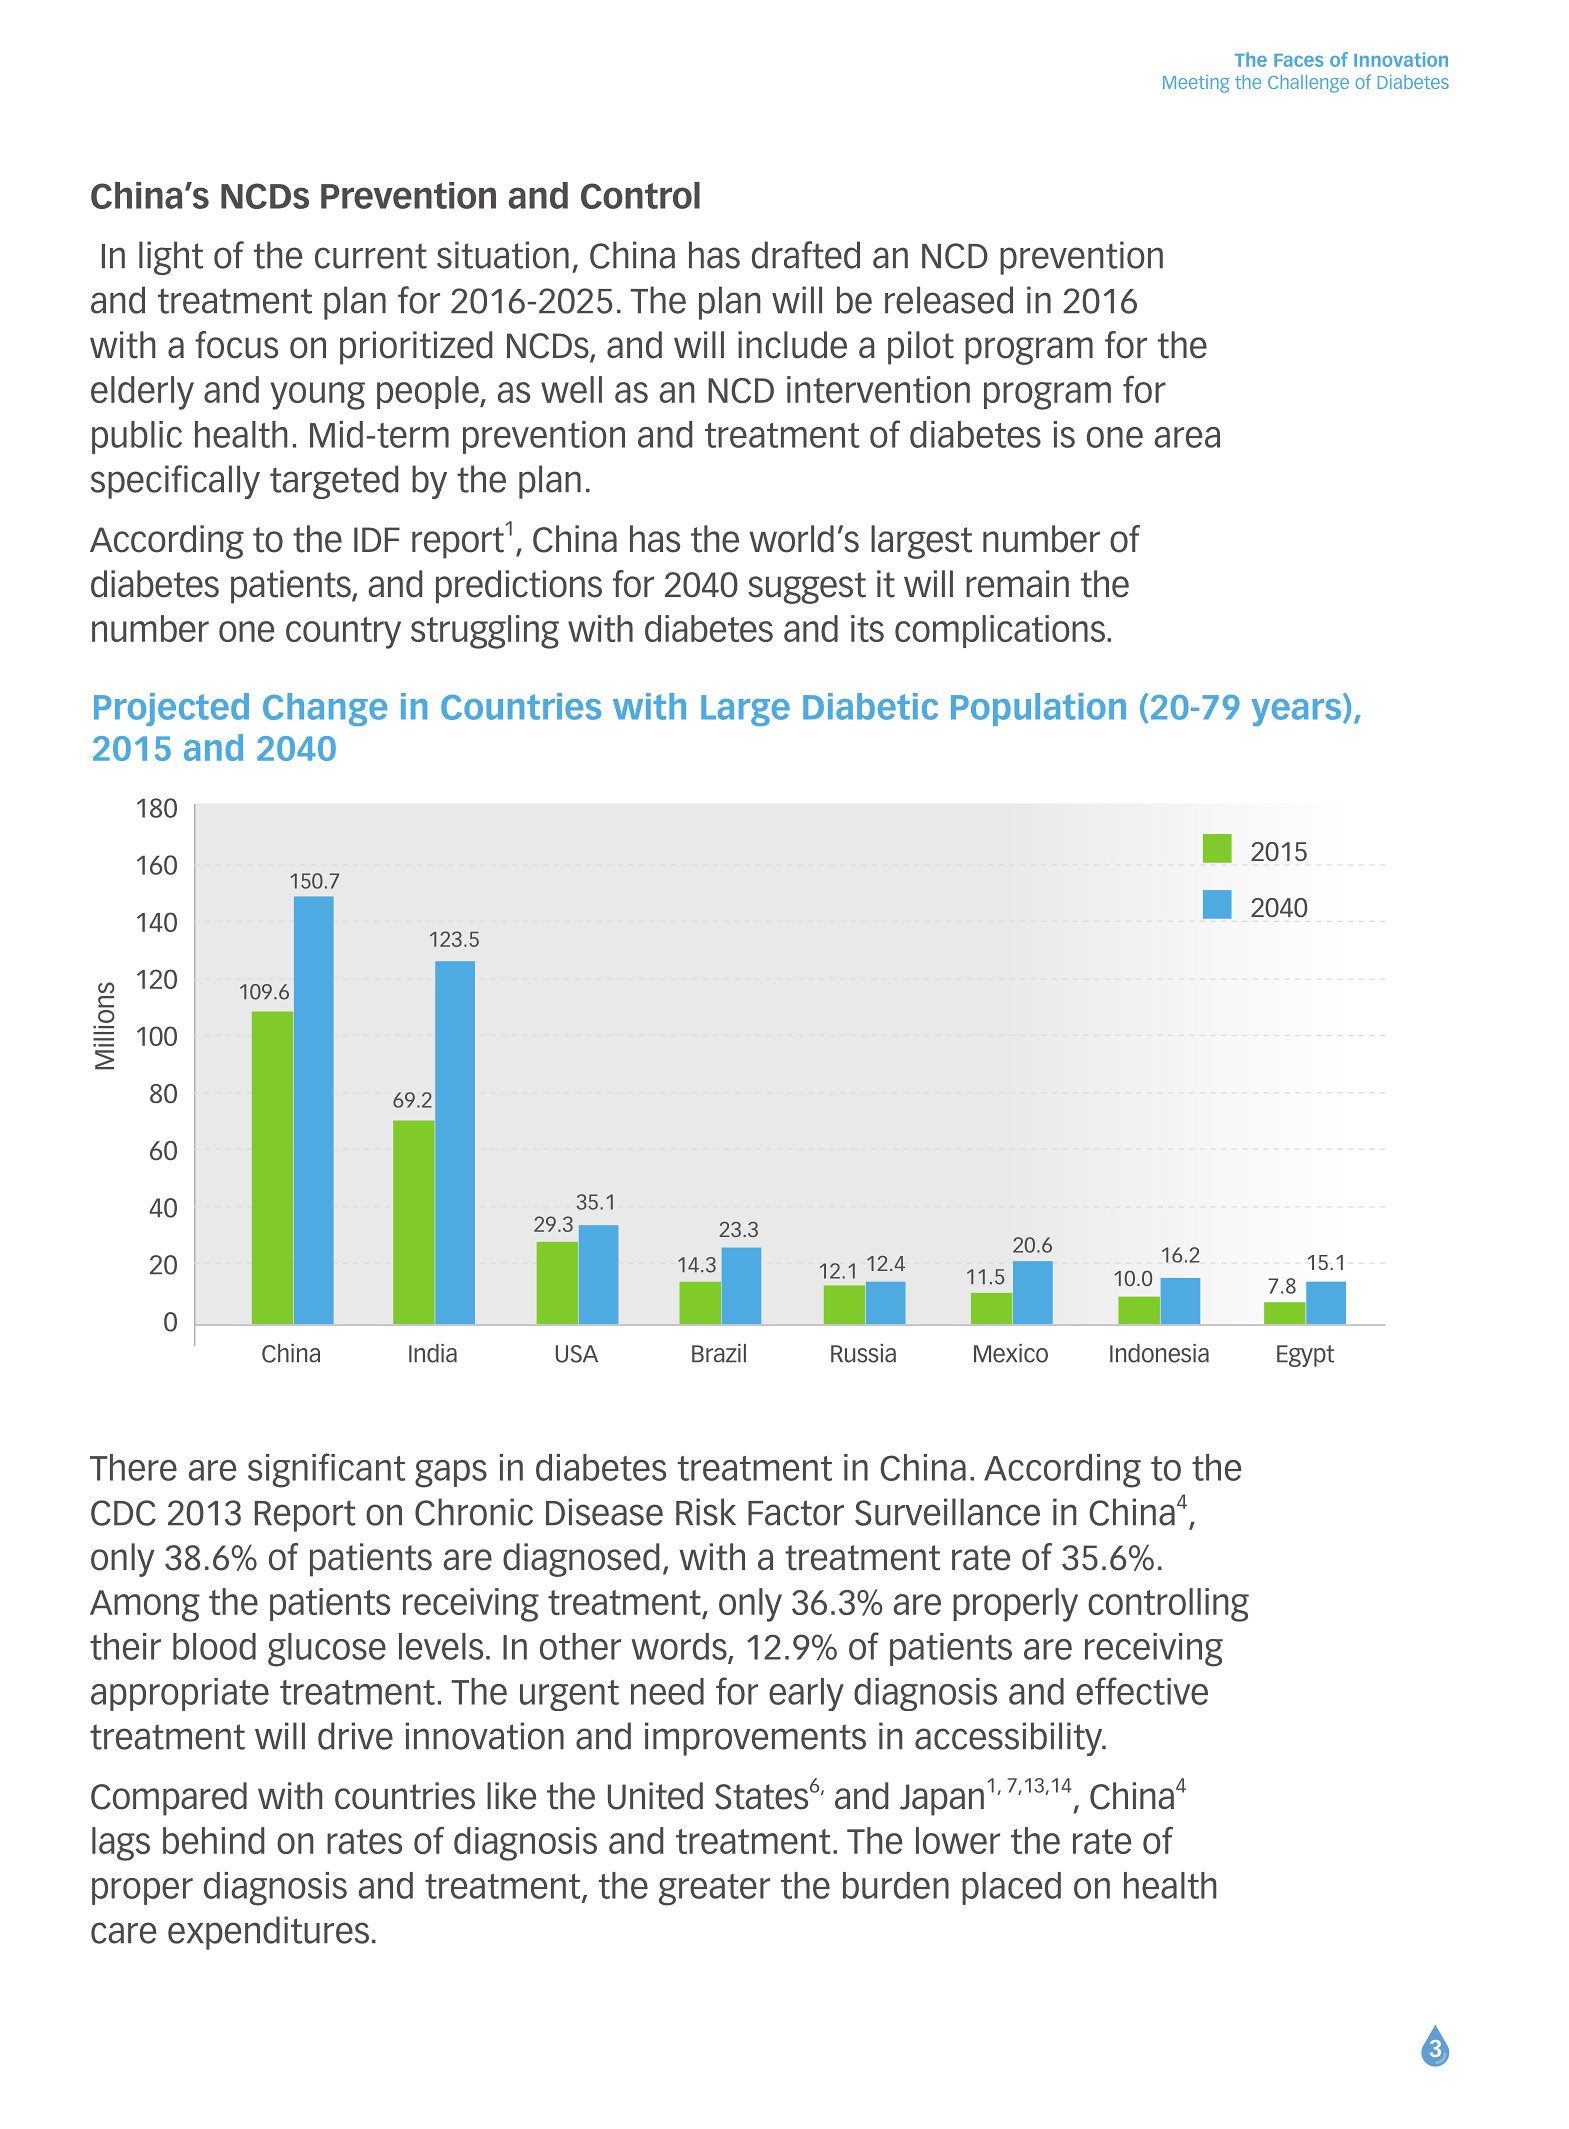 The height and width of the page is (2129, 1569). What do you see at coordinates (1017, 584) in the page?
I see `remain` at bounding box center [1017, 584].
